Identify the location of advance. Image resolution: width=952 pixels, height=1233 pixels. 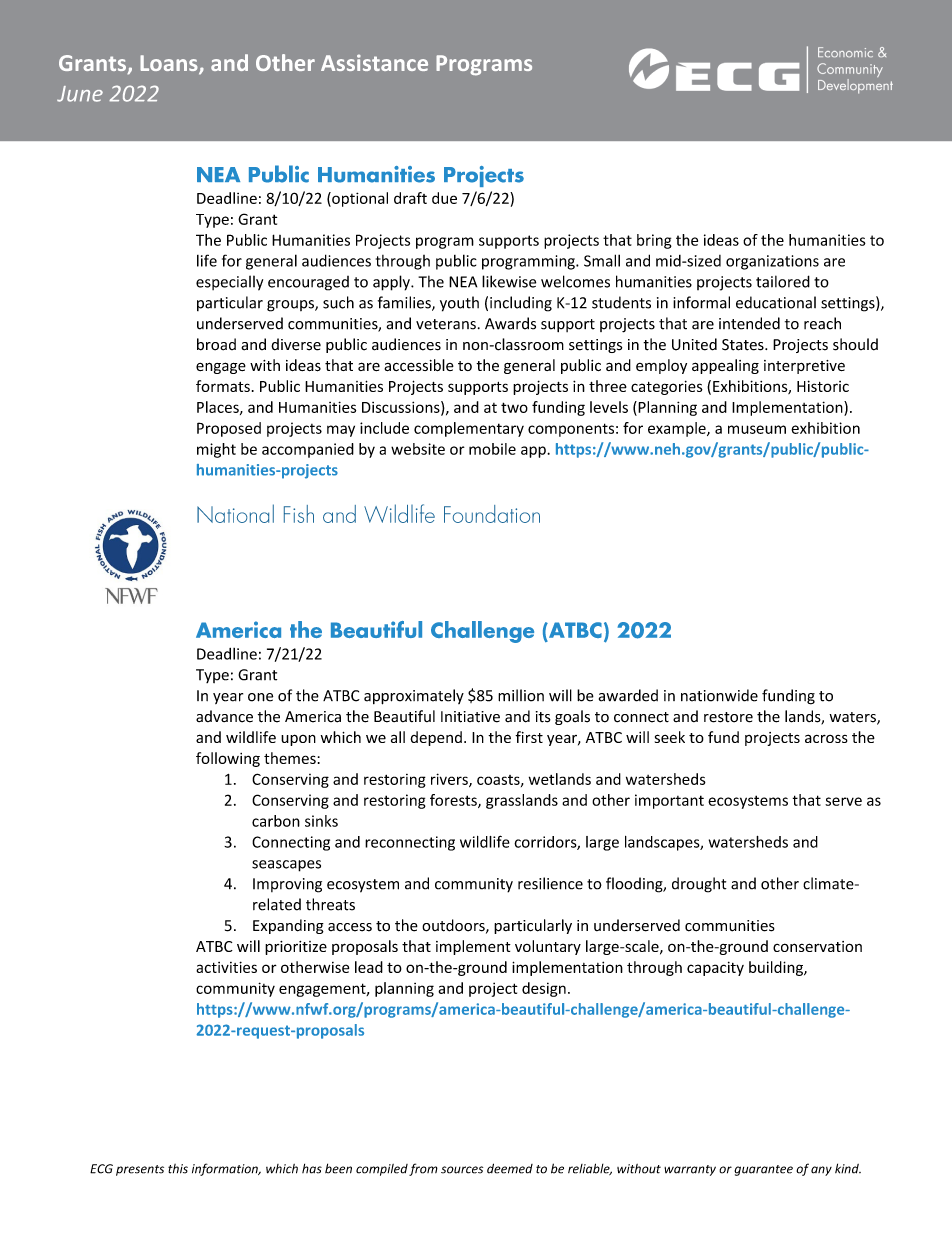
(224, 716).
